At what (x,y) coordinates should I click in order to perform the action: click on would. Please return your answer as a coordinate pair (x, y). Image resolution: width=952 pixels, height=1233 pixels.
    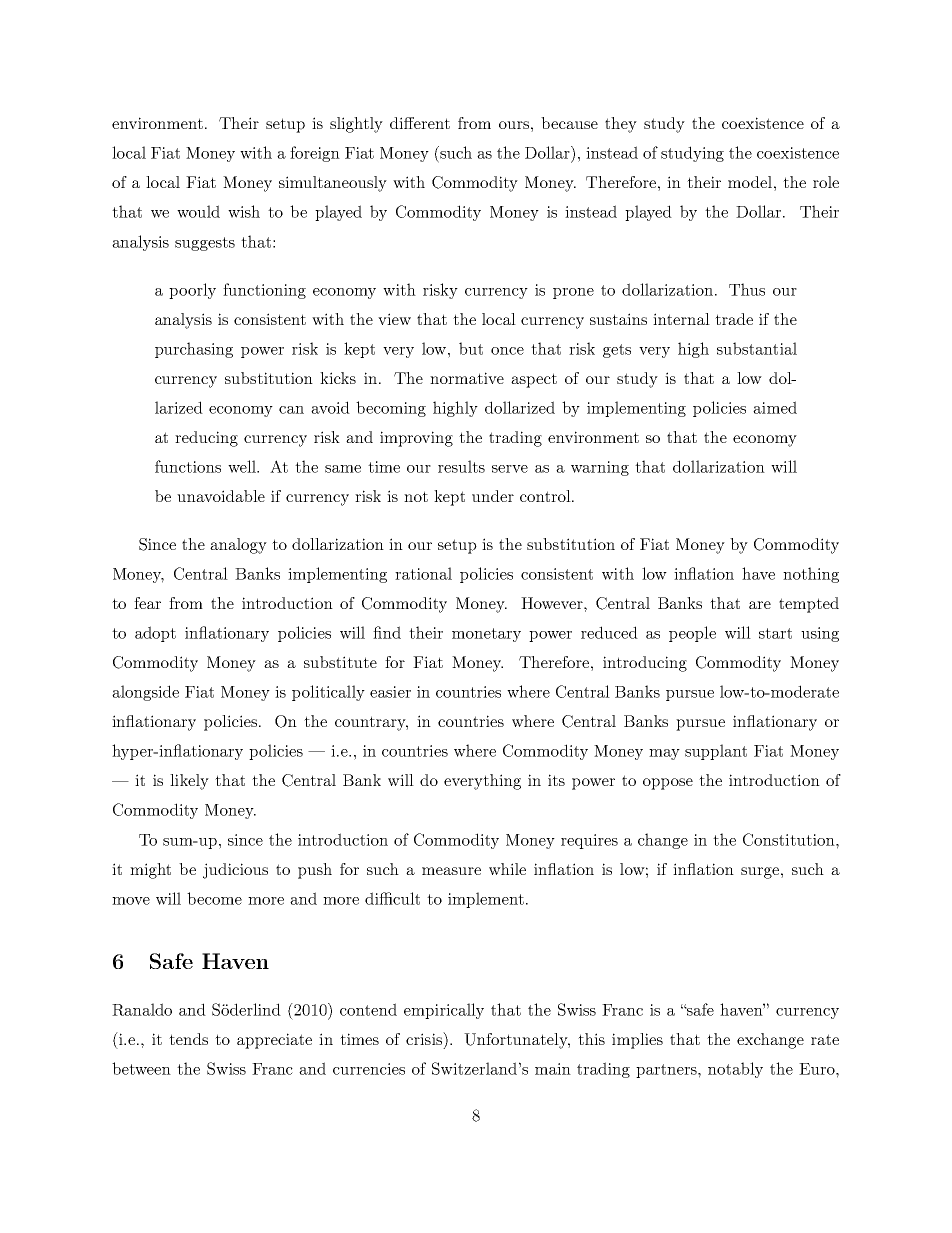
    Looking at the image, I should click on (198, 211).
